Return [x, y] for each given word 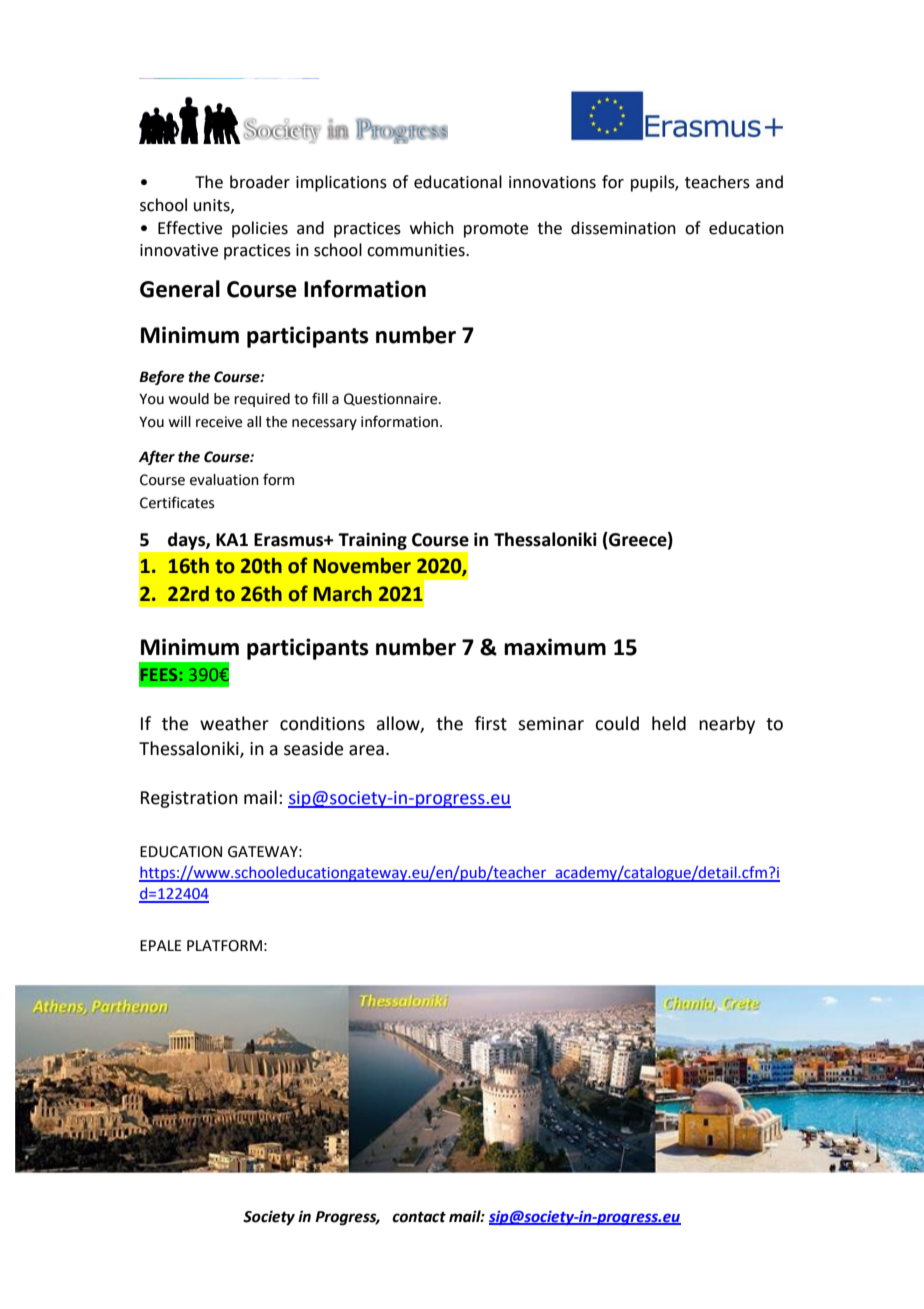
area [366, 750]
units [213, 206]
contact [419, 1217]
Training [373, 541]
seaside [313, 748]
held [669, 723]
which [432, 228]
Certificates [177, 502]
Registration [189, 799]
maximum [555, 647]
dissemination [623, 228]
